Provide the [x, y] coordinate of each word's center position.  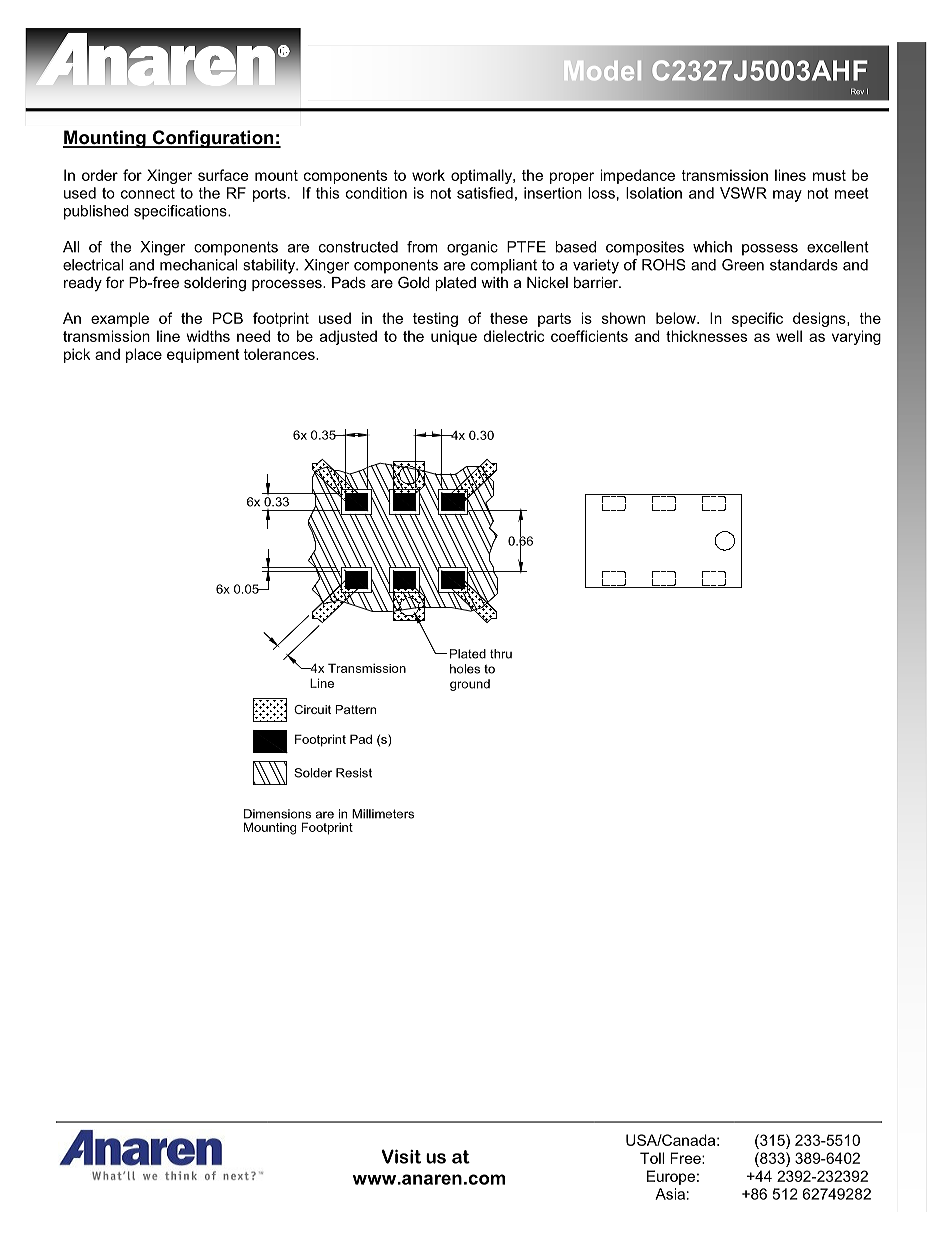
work [428, 175]
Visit [401, 1156]
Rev [857, 91]
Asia [670, 1194]
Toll [652, 1158]
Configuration [213, 139]
